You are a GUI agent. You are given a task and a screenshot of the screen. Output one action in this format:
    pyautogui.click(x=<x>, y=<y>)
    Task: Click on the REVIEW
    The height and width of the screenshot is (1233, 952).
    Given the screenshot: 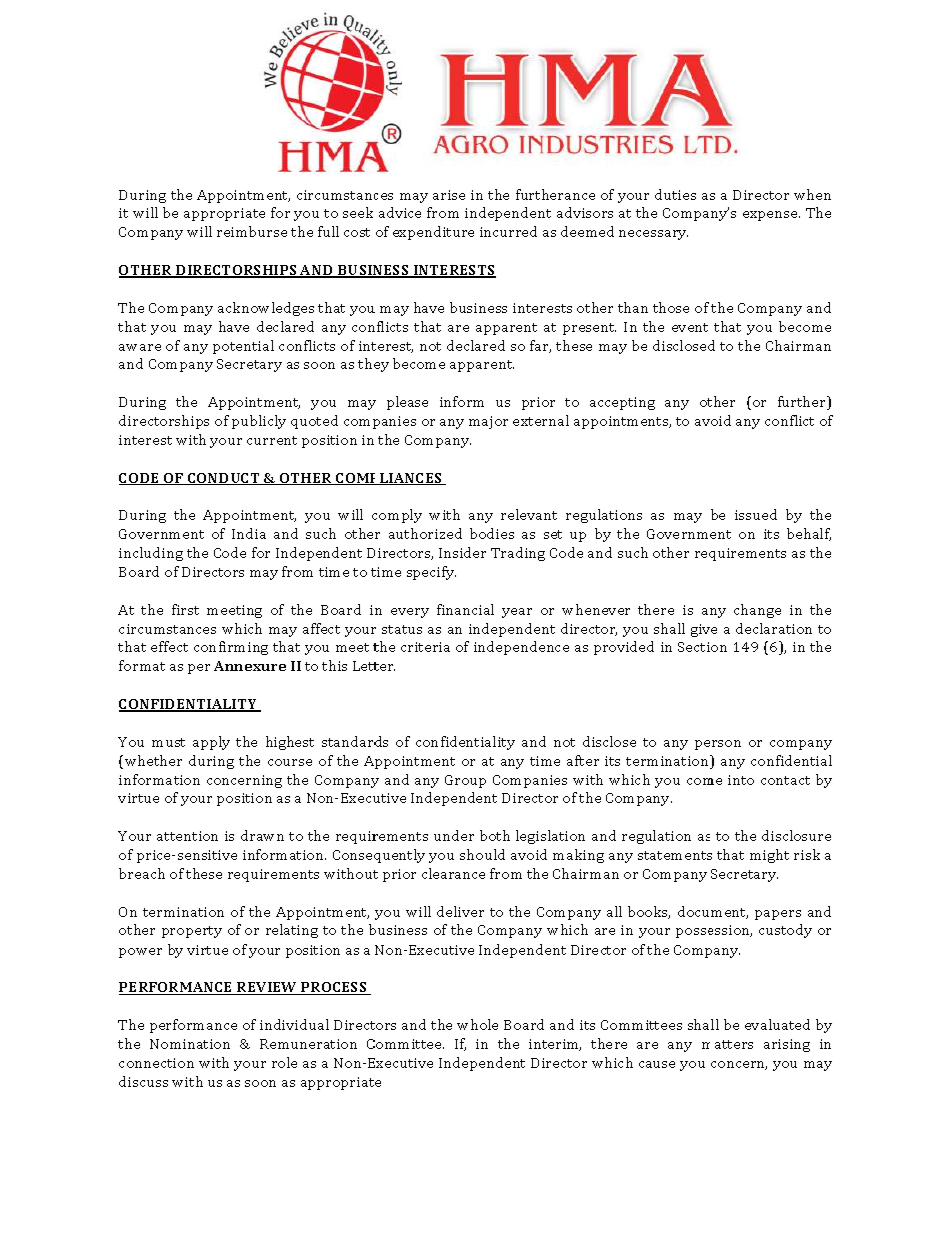 What is the action you would take?
    pyautogui.click(x=267, y=988)
